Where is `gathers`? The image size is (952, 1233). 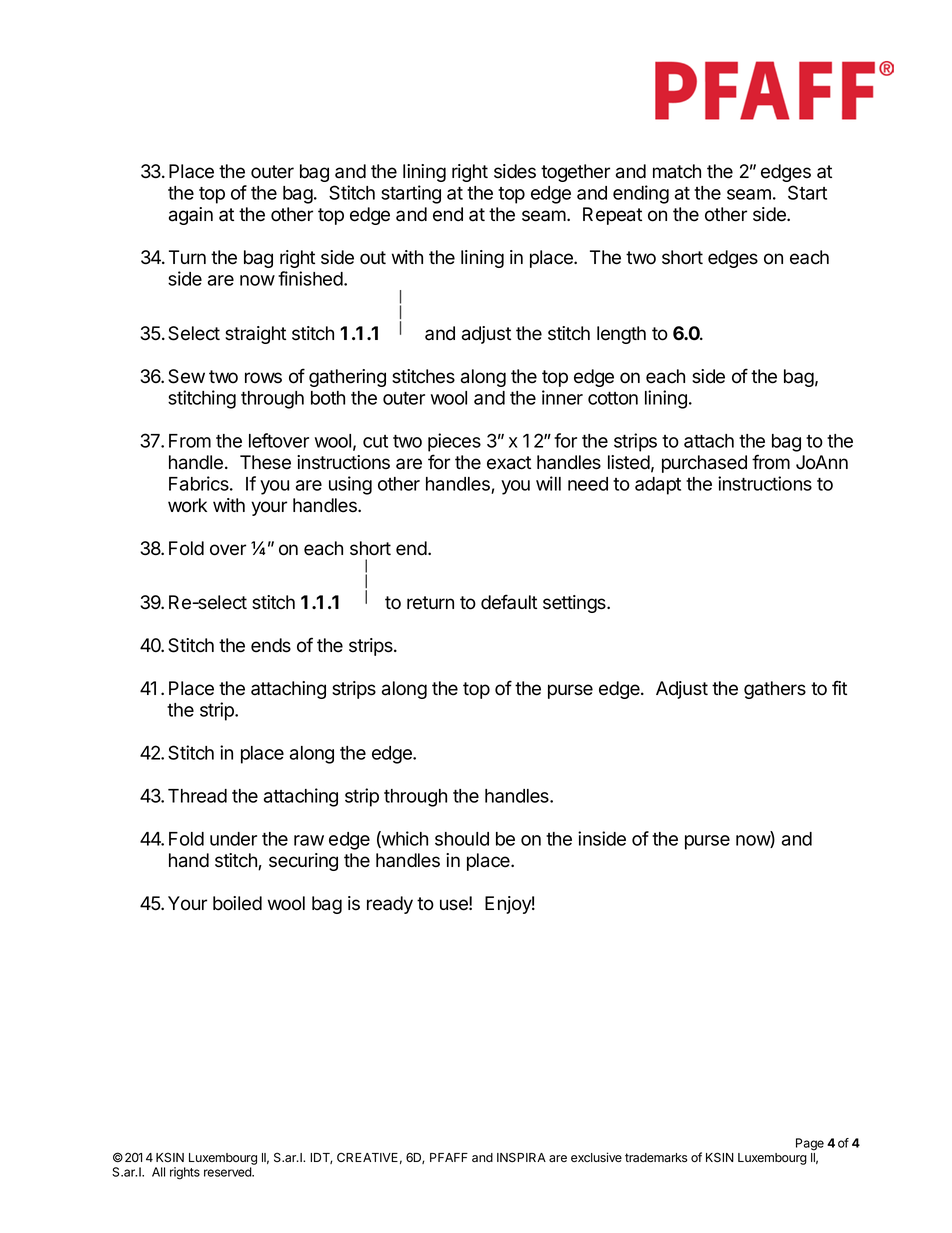 gathers is located at coordinates (775, 690).
